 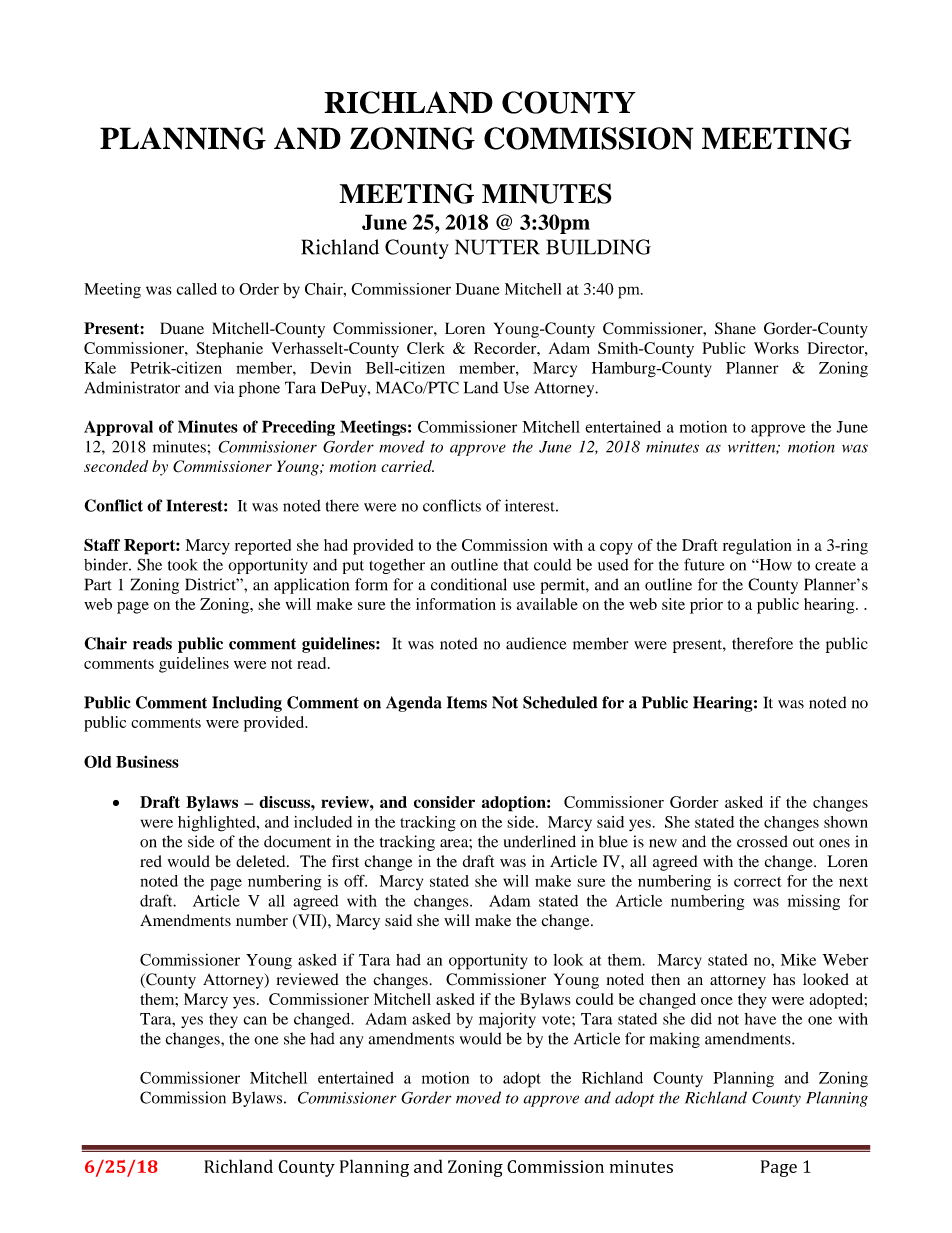 I want to click on shown, so click(x=846, y=822).
